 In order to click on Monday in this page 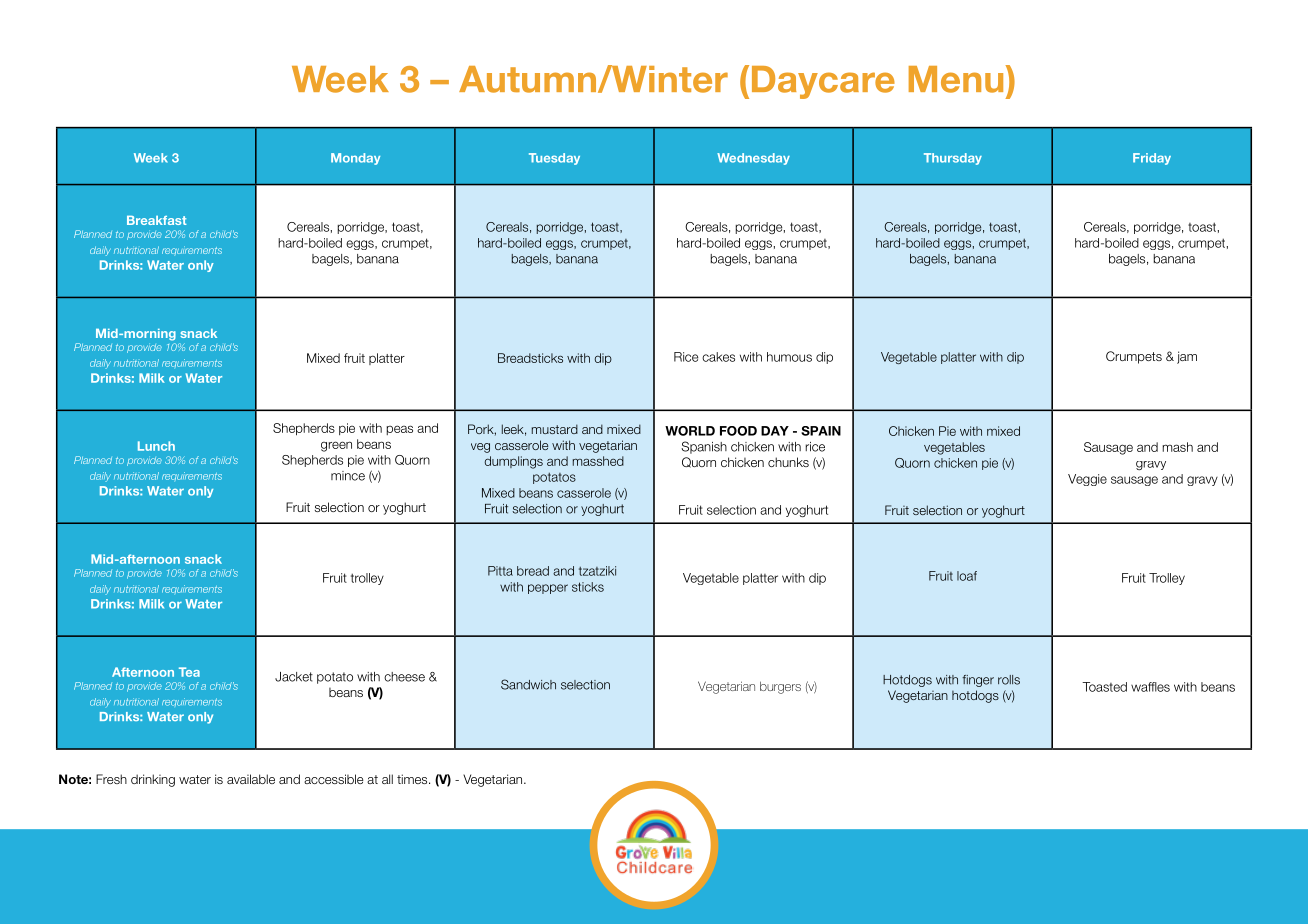, I will do `click(355, 159)`.
